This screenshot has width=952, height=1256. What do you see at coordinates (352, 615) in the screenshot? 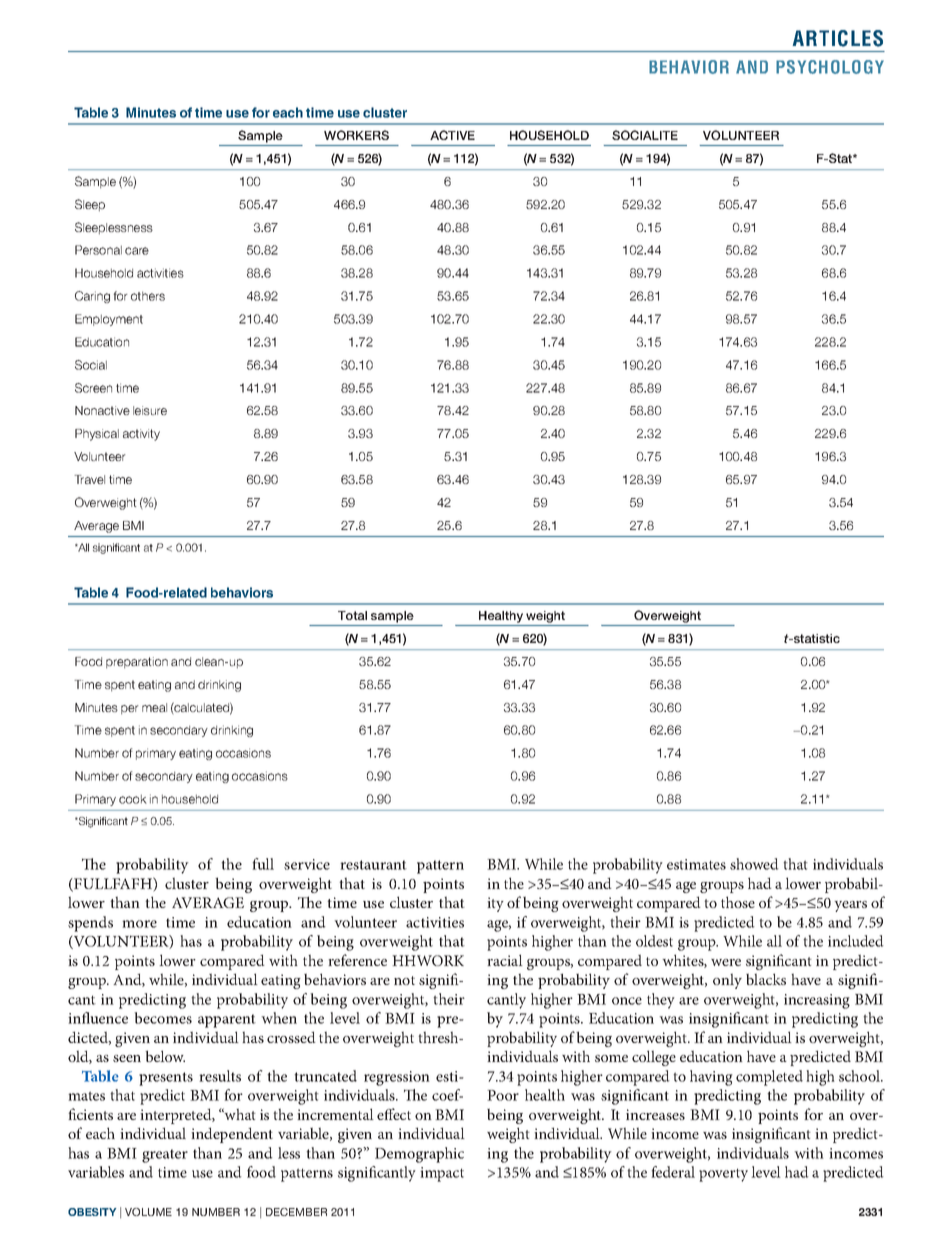
I see `Total` at bounding box center [352, 615].
